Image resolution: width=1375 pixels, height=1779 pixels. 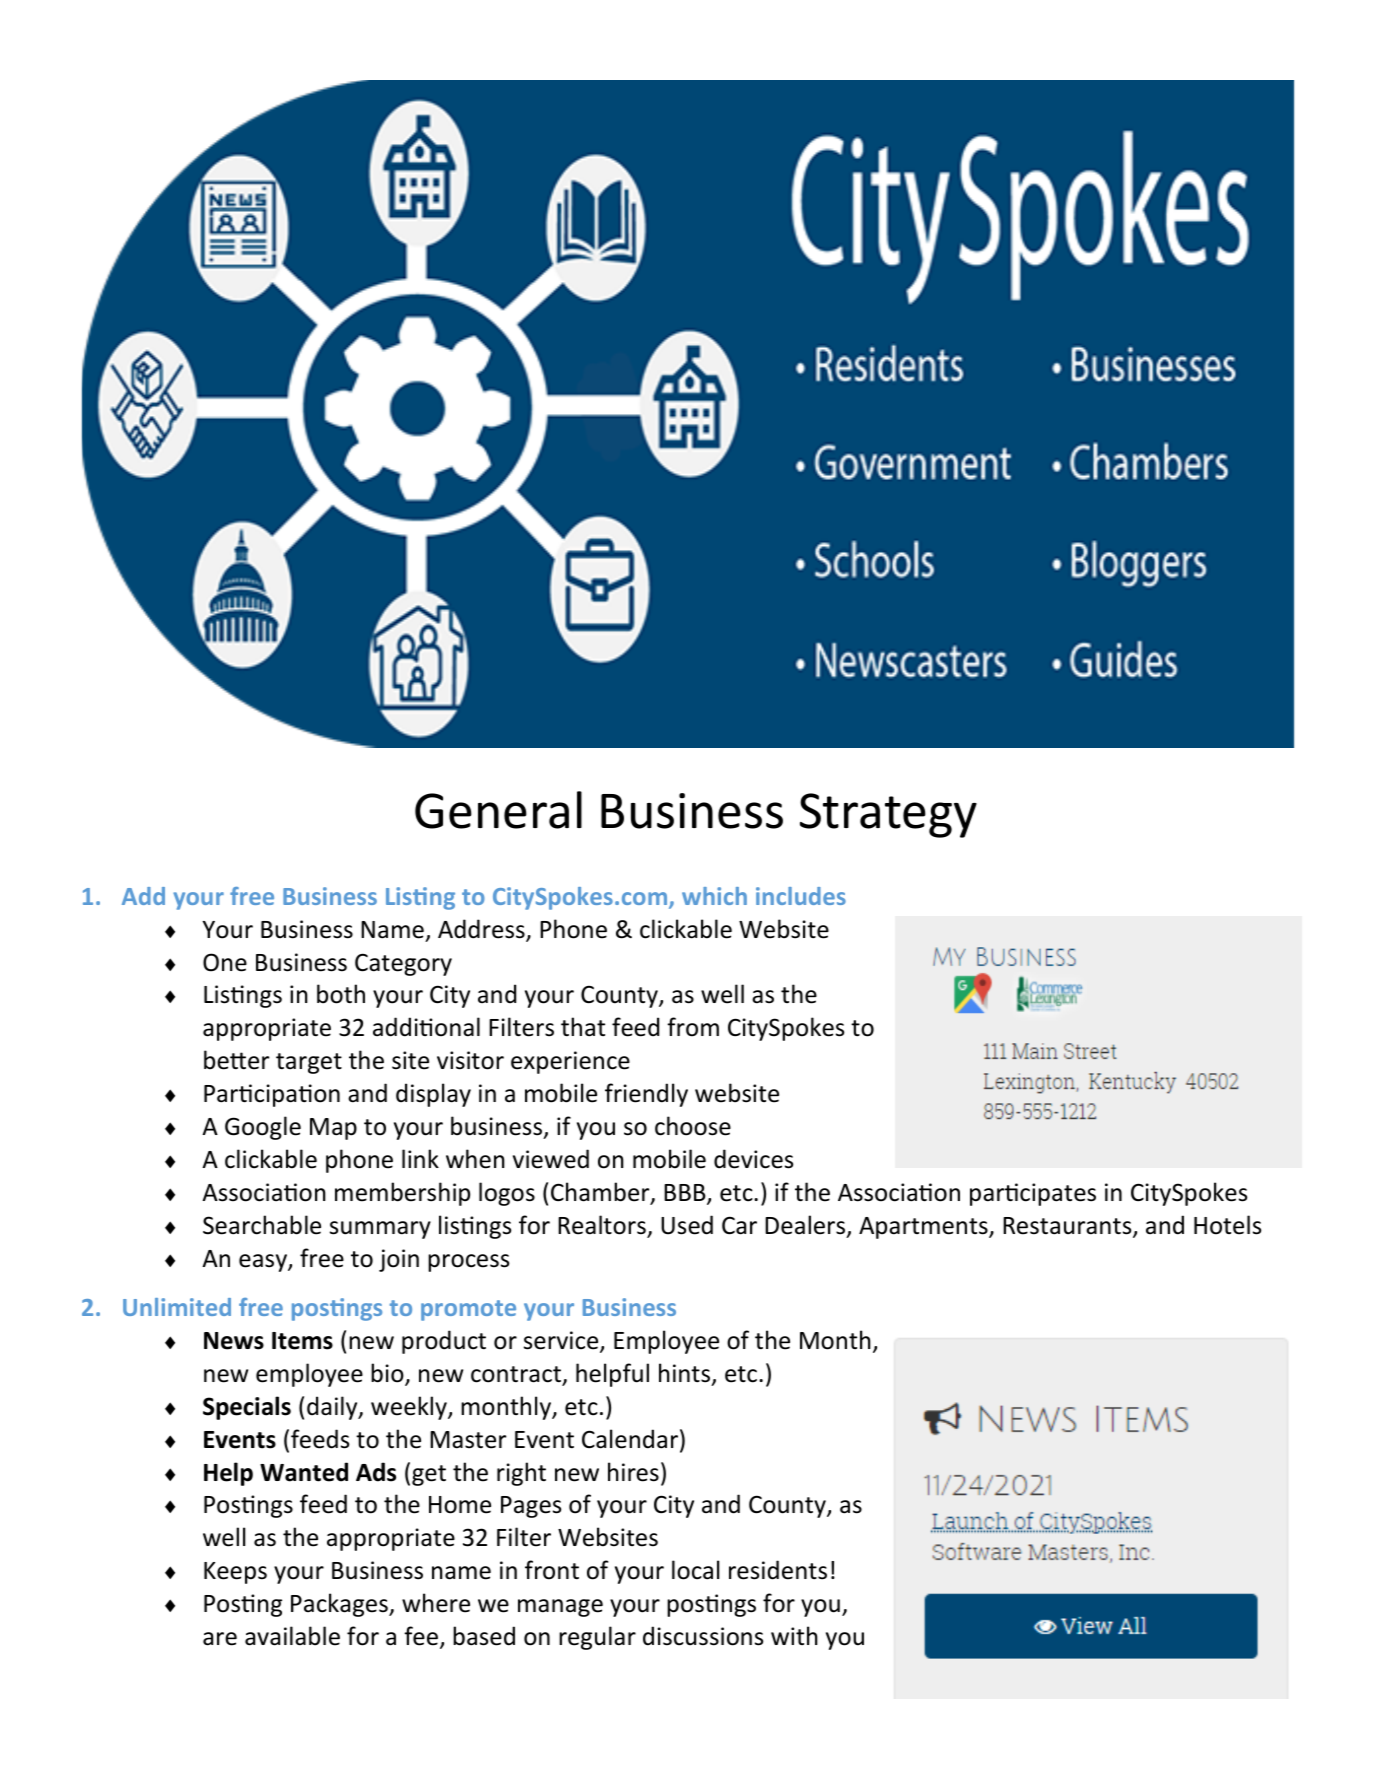 I want to click on which, so click(x=714, y=896).
